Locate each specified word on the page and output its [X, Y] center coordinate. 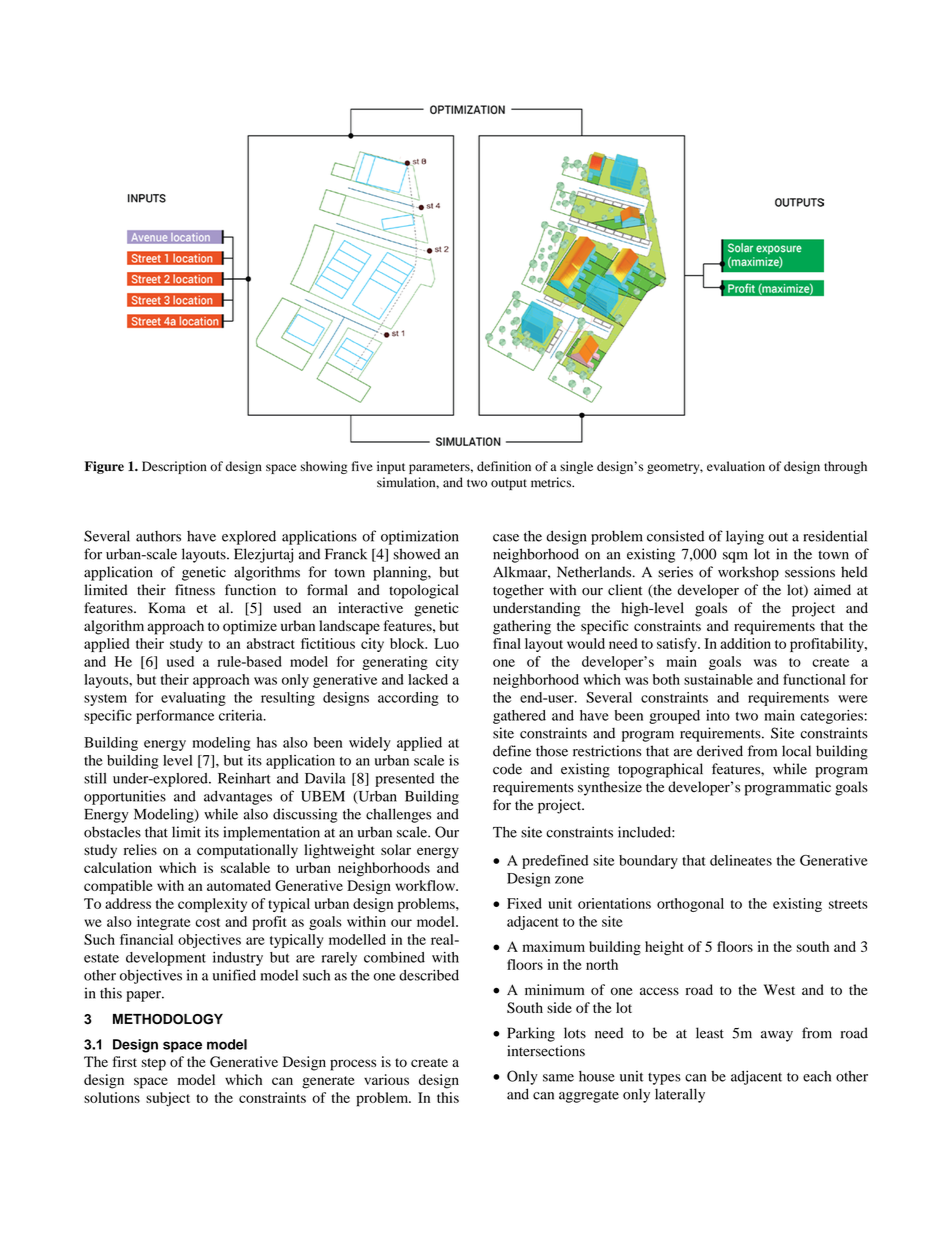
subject [168, 1099]
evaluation [736, 466]
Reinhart [244, 778]
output [509, 484]
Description [174, 467]
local [796, 751]
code [507, 769]
